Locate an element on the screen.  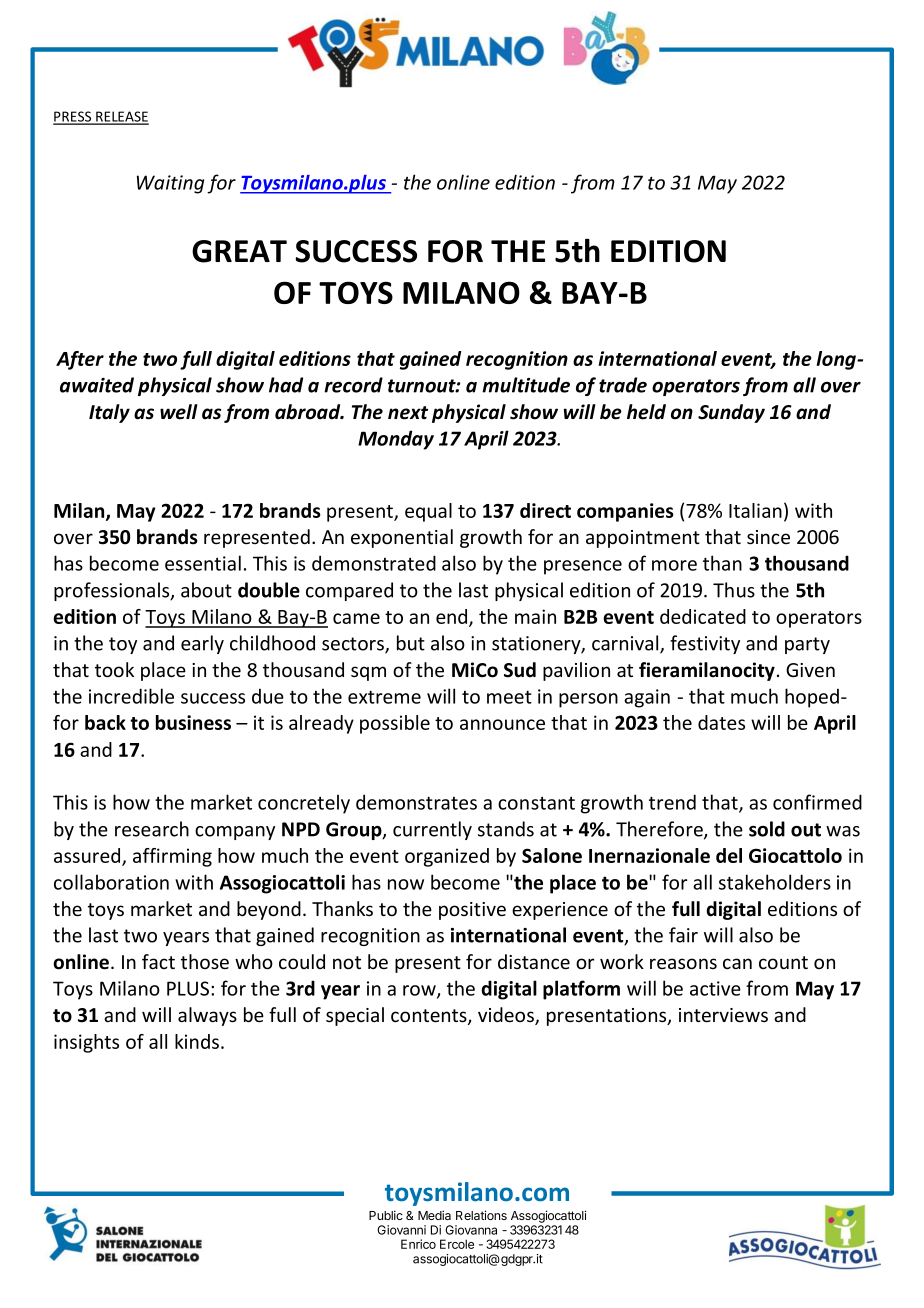
Public is located at coordinates (386, 1215).
